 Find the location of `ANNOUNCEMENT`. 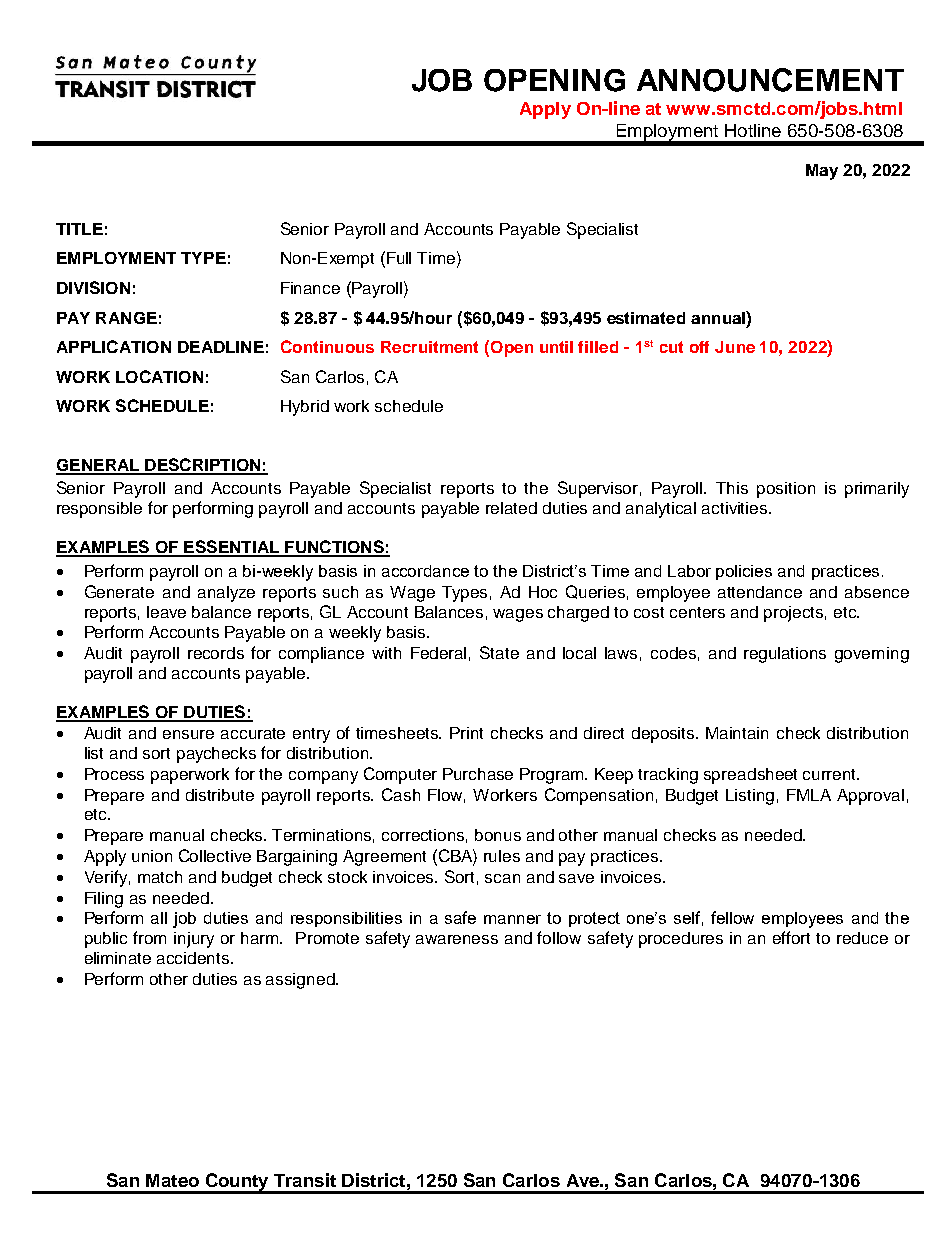

ANNOUNCEMENT is located at coordinates (770, 80).
